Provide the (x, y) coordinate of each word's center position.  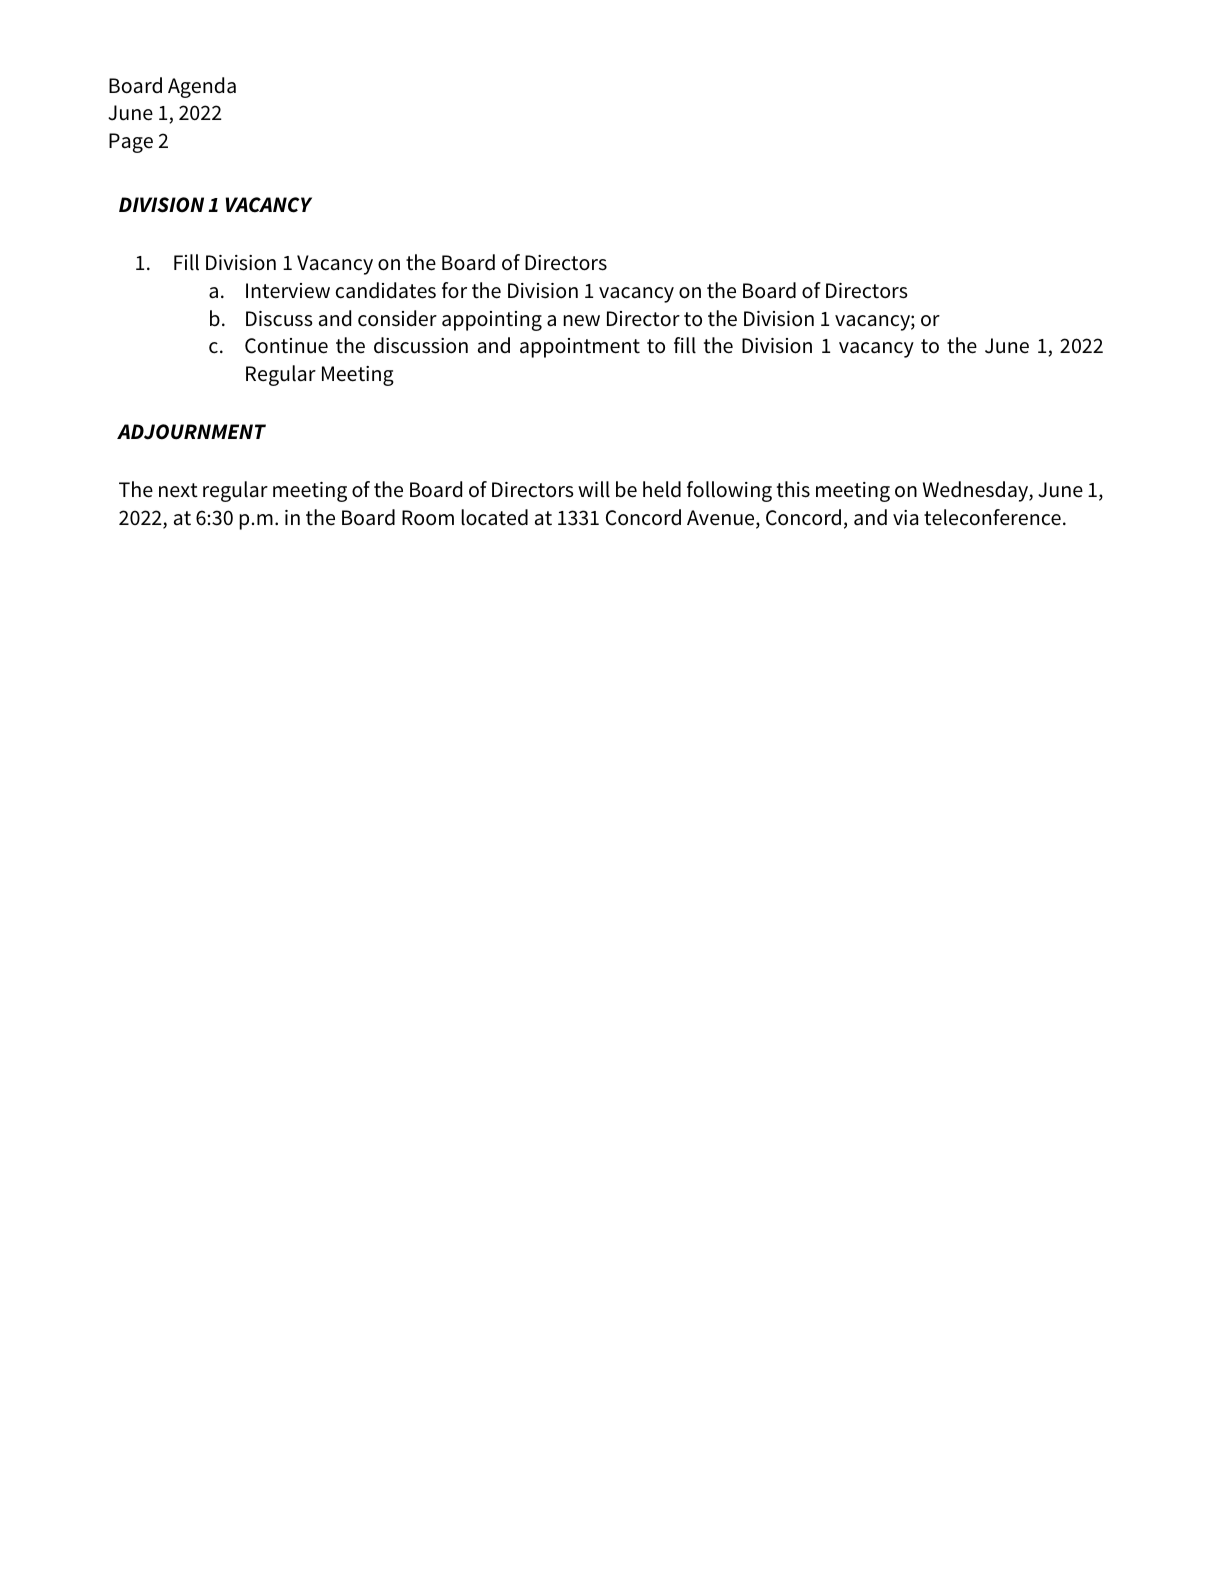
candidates (386, 290)
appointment (580, 348)
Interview (288, 291)
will (594, 489)
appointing (492, 321)
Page (131, 143)
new (581, 320)
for (454, 290)
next (178, 490)
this (793, 489)
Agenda (202, 87)
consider (397, 318)
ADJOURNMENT (191, 432)
